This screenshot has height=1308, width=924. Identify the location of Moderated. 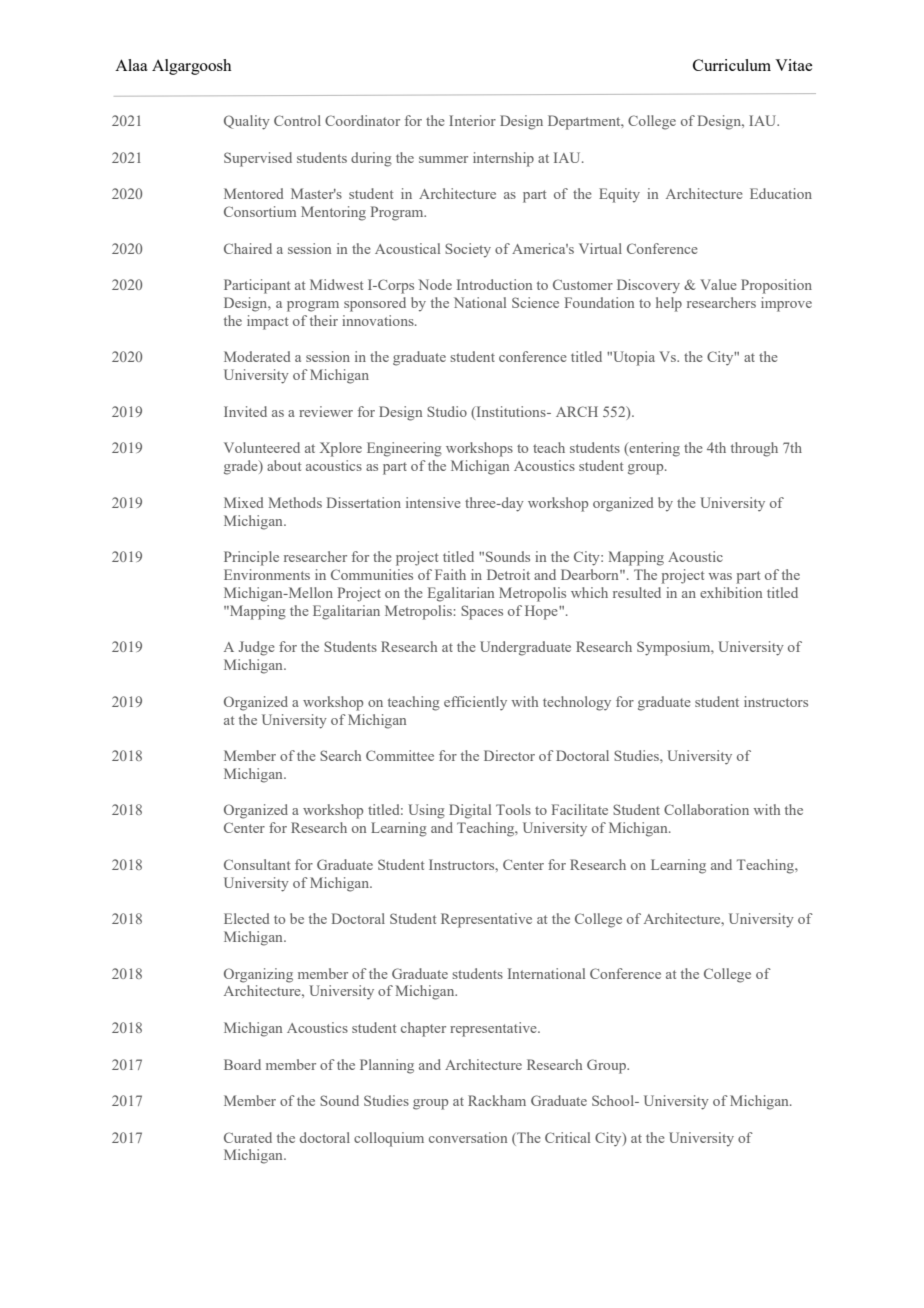
(257, 356).
